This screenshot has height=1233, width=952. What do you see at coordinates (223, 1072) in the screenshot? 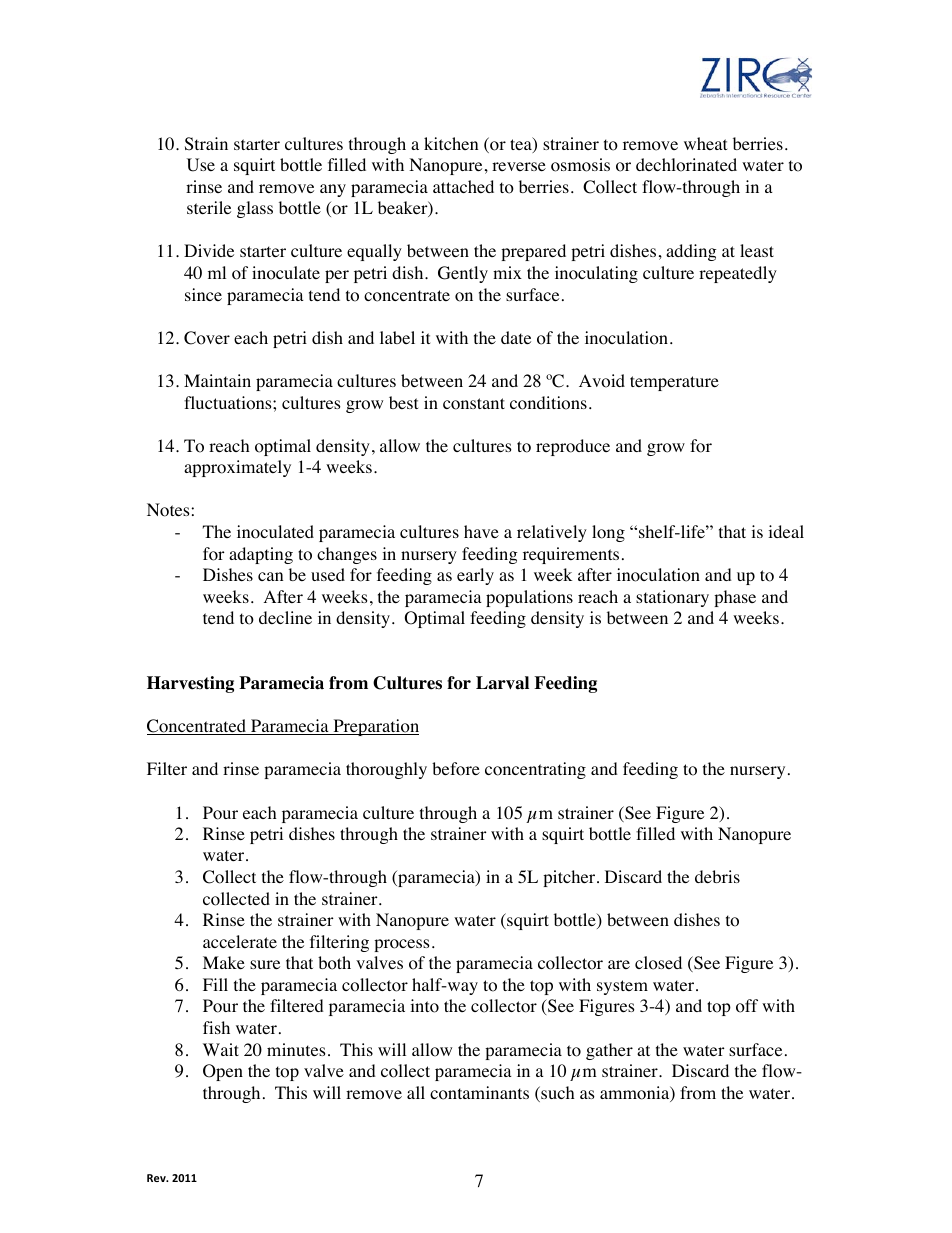
I see `Open` at bounding box center [223, 1072].
